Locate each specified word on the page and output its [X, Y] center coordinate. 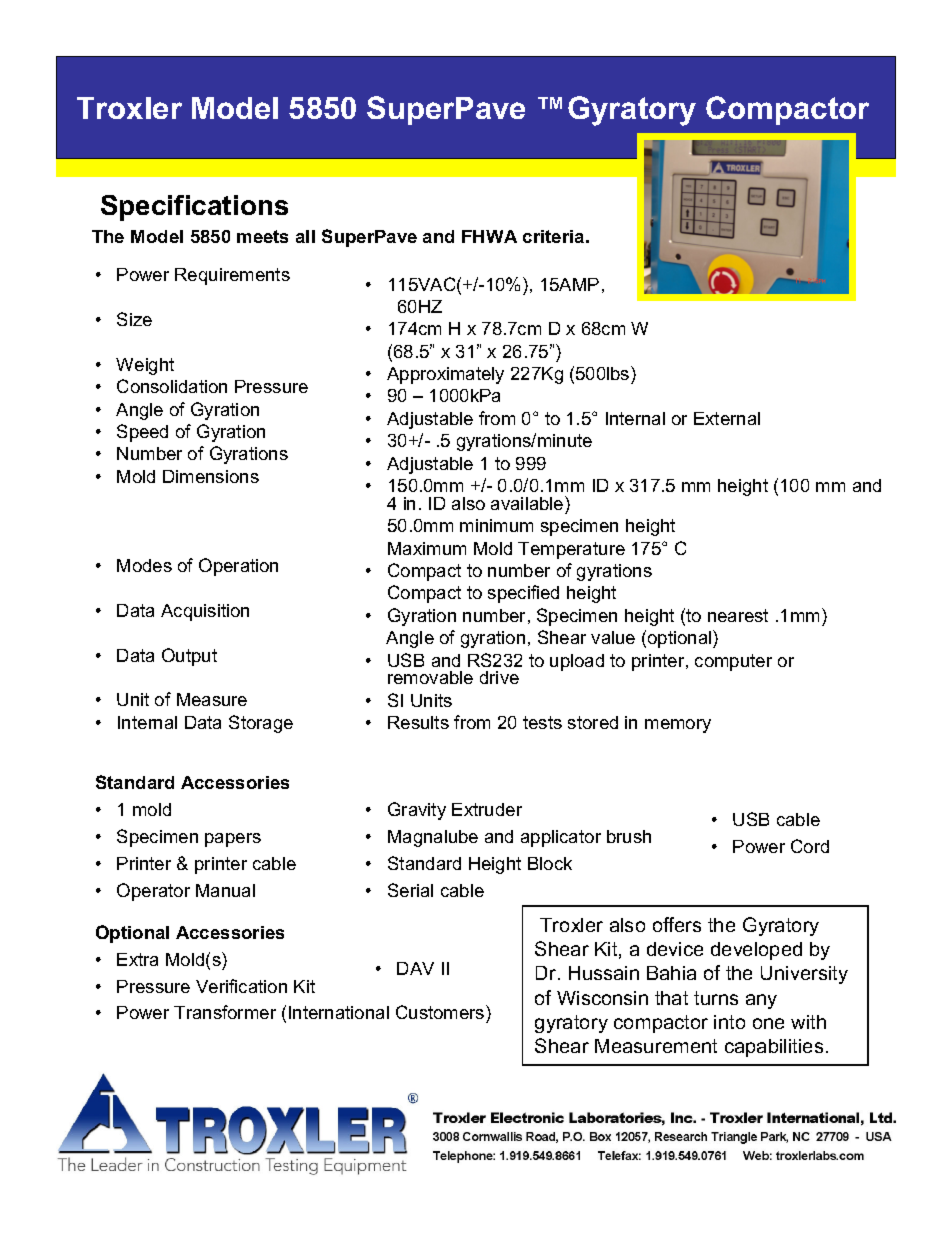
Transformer [225, 1012]
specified [523, 594]
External [727, 418]
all [305, 236]
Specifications [194, 208]
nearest [738, 615]
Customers [441, 1014]
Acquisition [205, 612]
